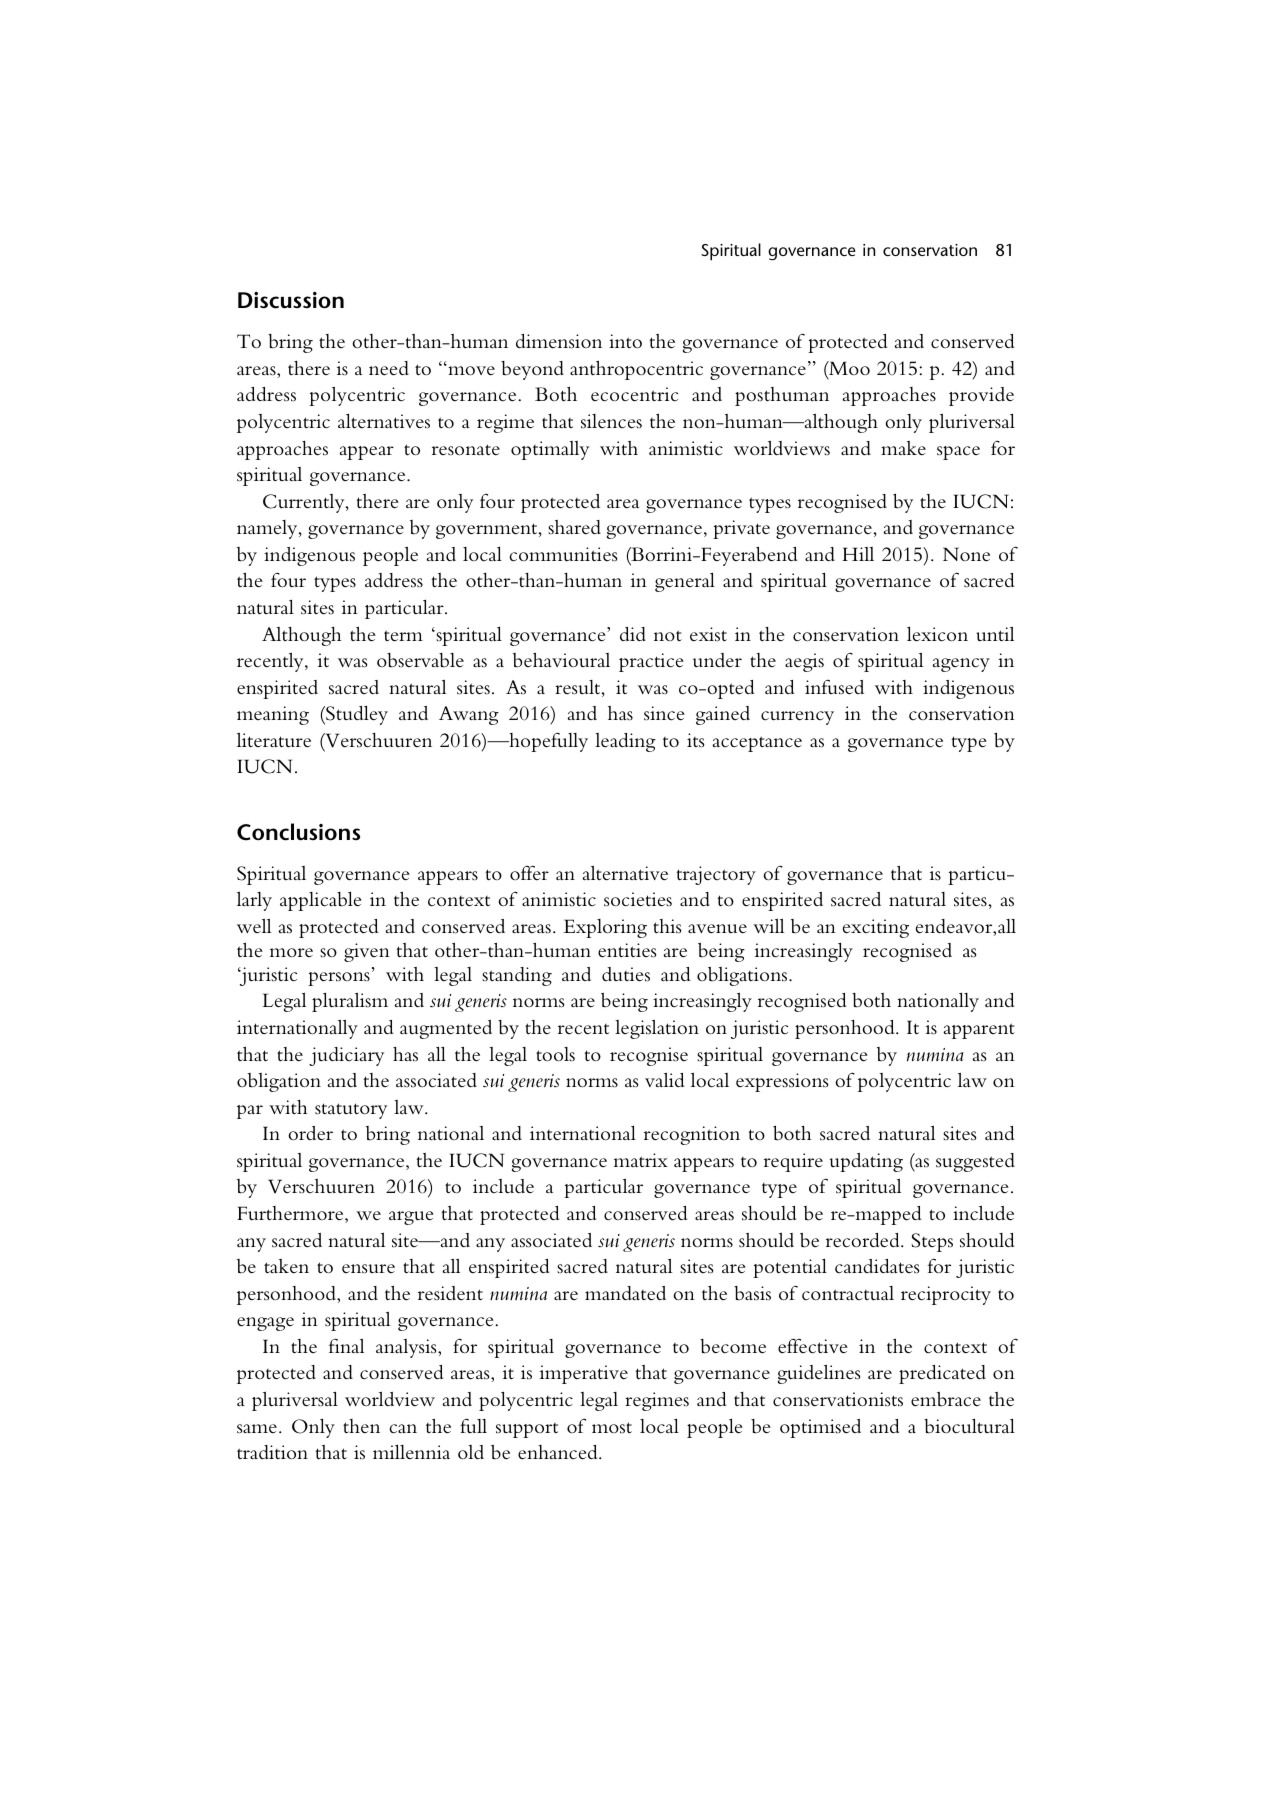 Image resolution: width=1271 pixels, height=1797 pixels. Describe the element at coordinates (946, 1399) in the screenshot. I see `embrace` at that location.
